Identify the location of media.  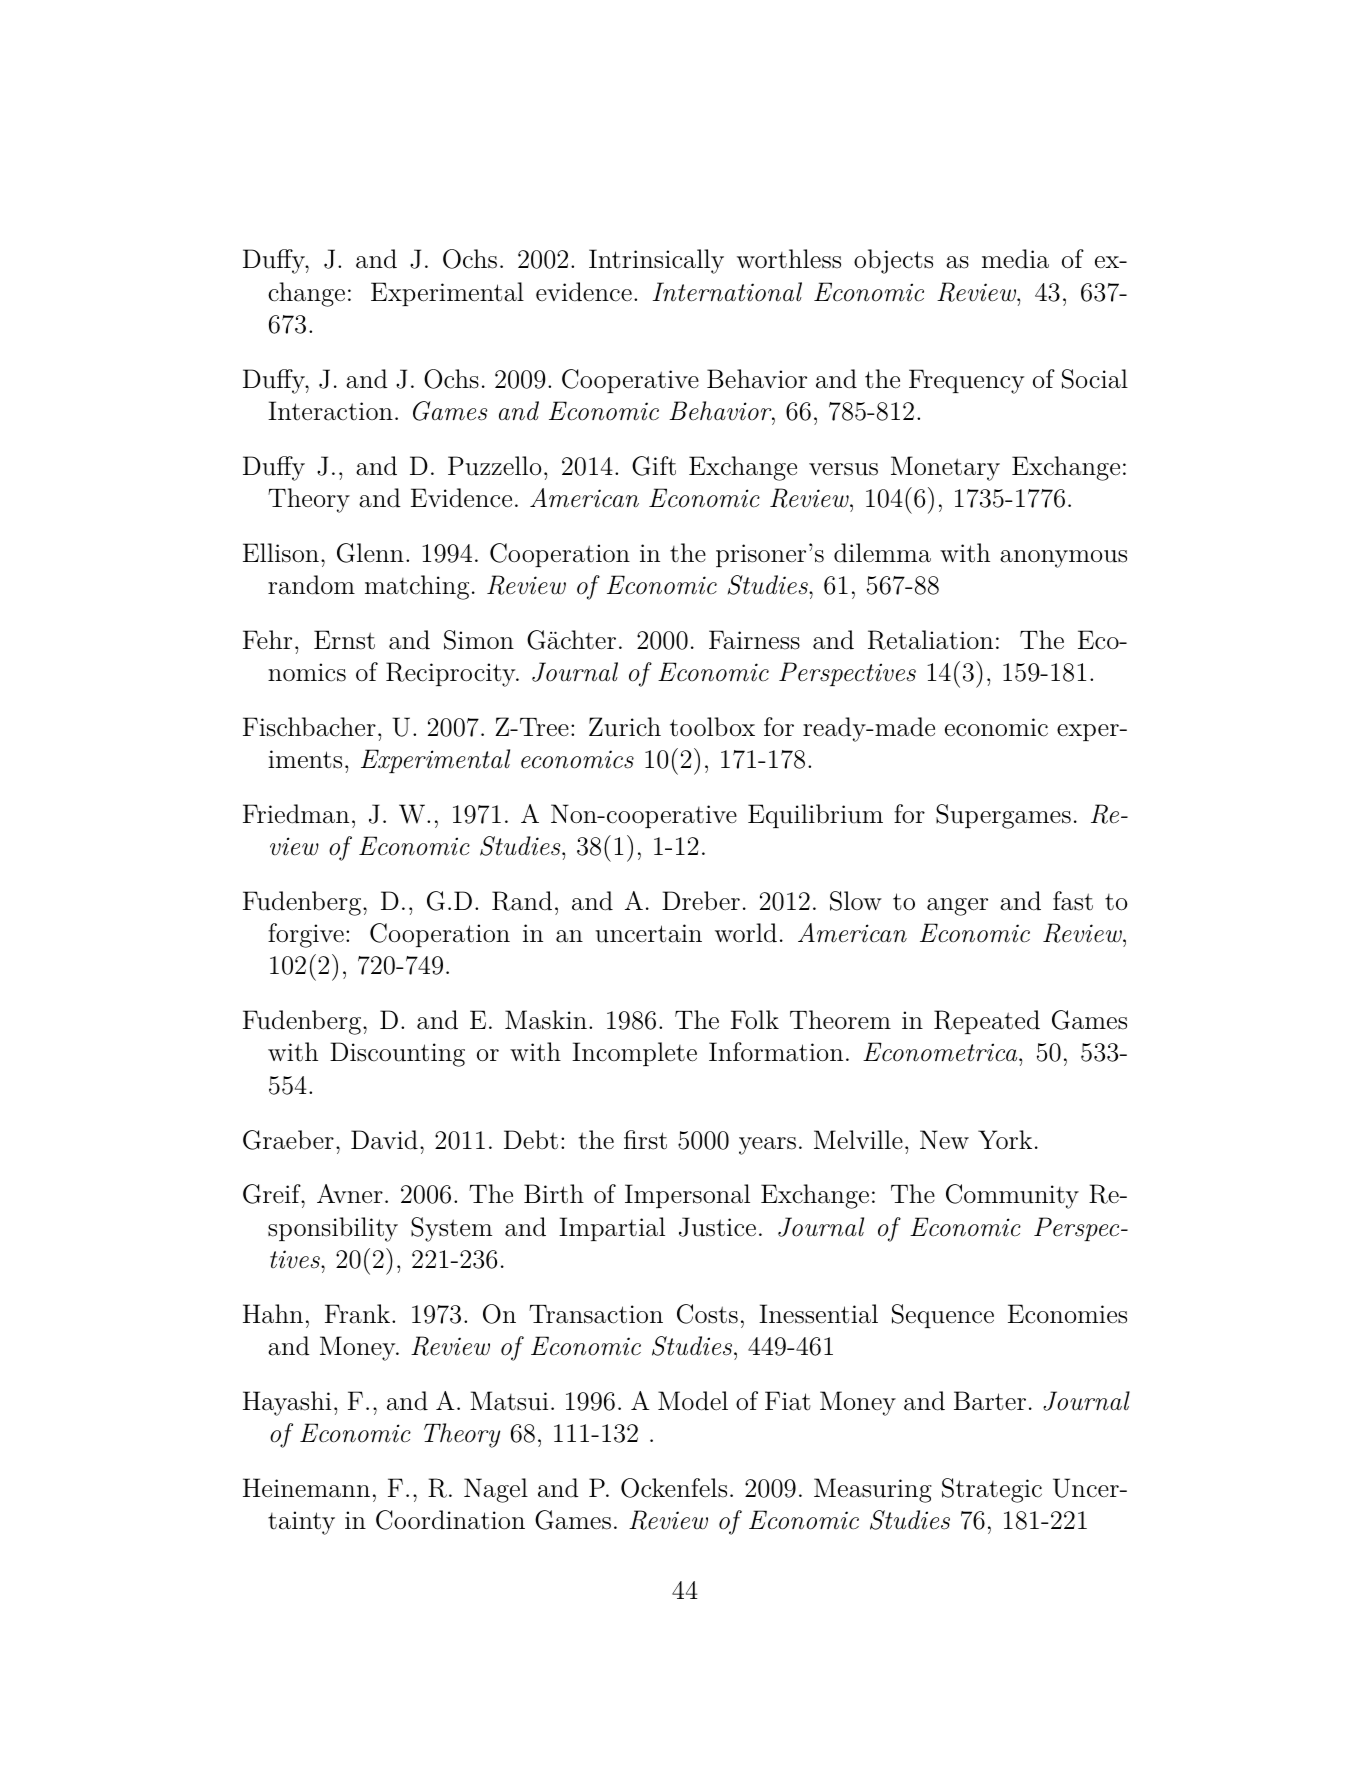
(1015, 259).
